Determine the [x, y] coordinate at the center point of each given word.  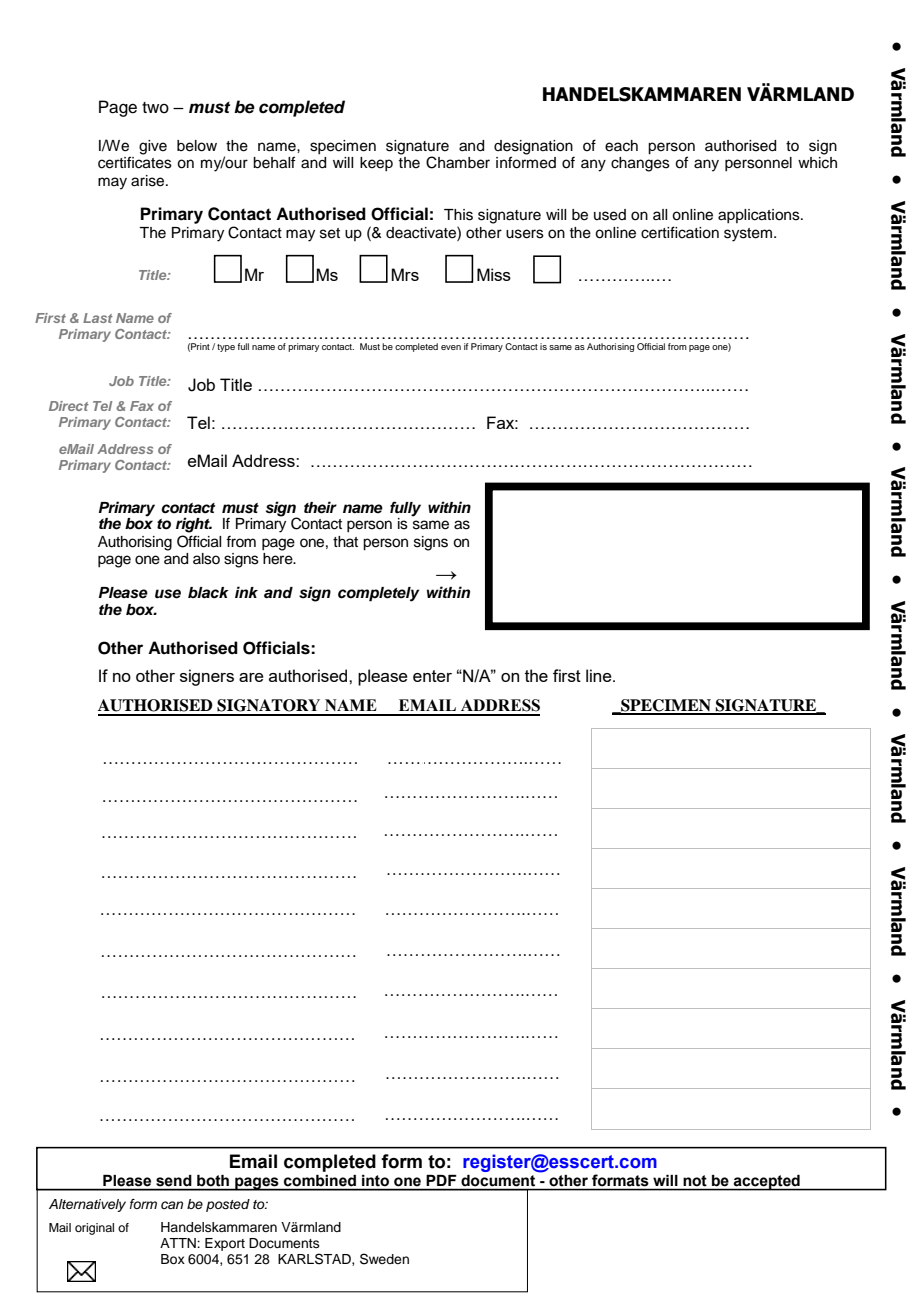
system [748, 235]
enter [432, 676]
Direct [69, 406]
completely [378, 594]
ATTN [179, 1243]
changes [640, 164]
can [172, 1205]
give [153, 147]
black [208, 593]
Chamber [458, 162]
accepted [767, 1183]
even [451, 347]
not [695, 1180]
